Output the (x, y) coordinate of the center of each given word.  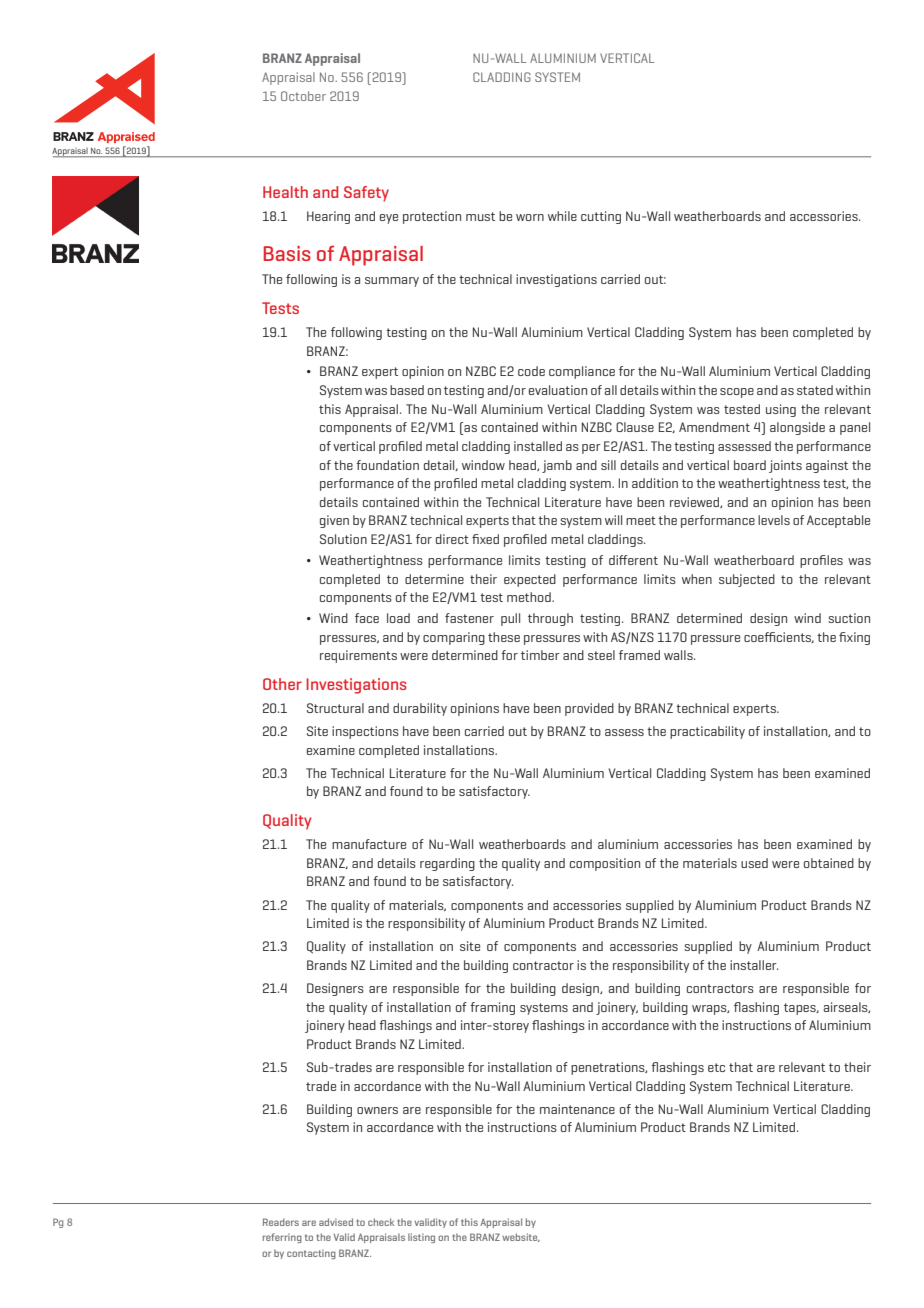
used (754, 863)
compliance (582, 372)
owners (377, 1110)
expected (530, 580)
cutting (601, 217)
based (407, 390)
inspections (365, 732)
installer (754, 965)
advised (336, 1222)
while (562, 216)
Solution (343, 539)
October (303, 96)
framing (492, 1008)
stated (815, 390)
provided (589, 709)
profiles (821, 561)
